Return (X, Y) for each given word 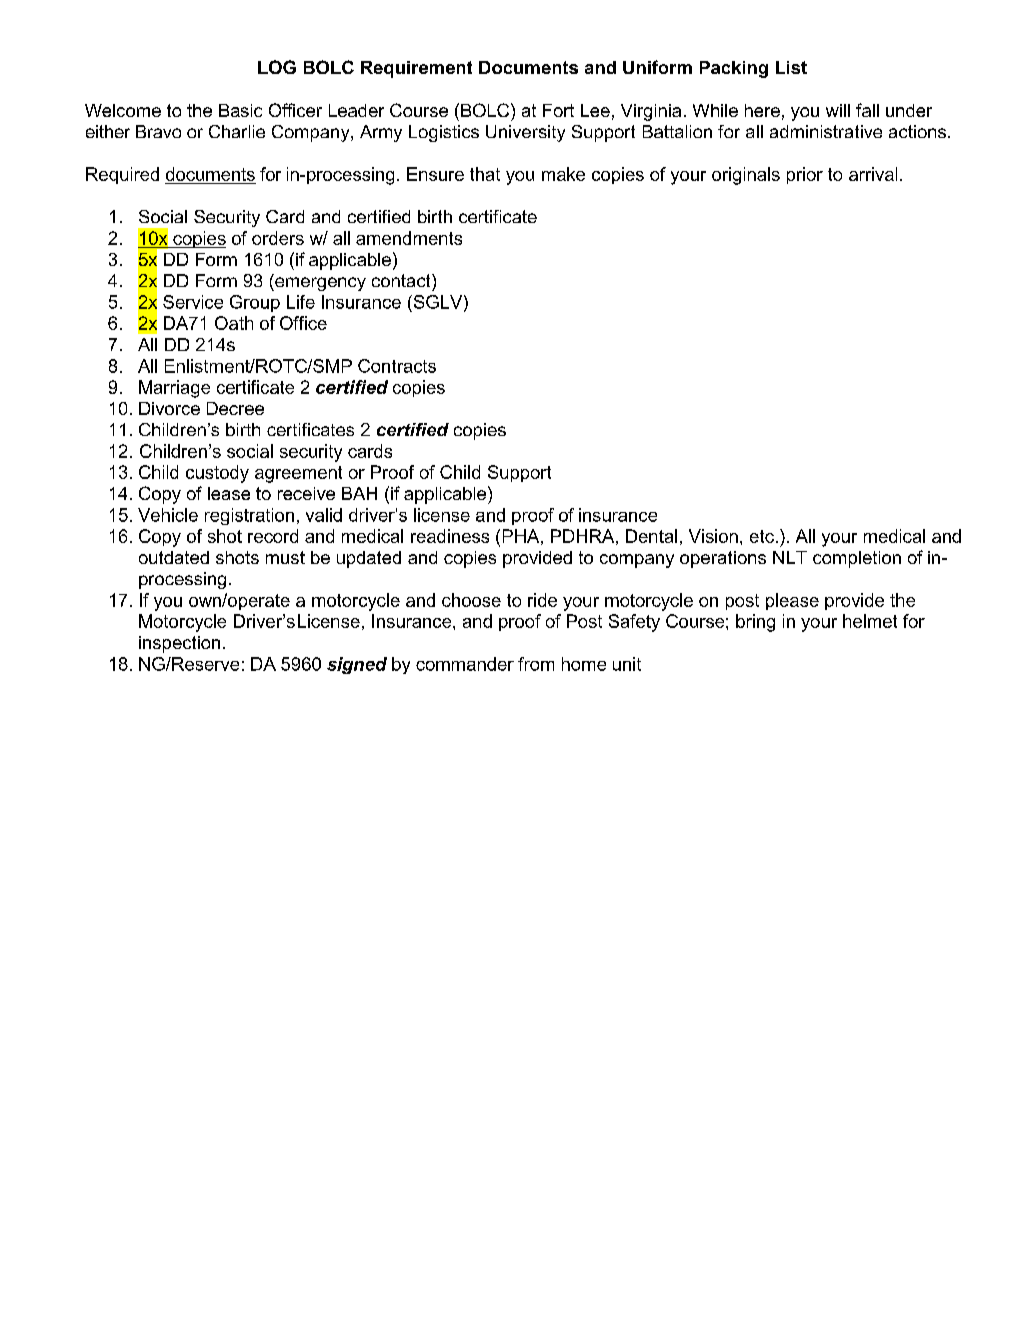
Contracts (397, 366)
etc (762, 536)
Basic (240, 110)
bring (755, 623)
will (838, 110)
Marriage (174, 389)
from (536, 664)
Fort (558, 110)
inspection (179, 644)
